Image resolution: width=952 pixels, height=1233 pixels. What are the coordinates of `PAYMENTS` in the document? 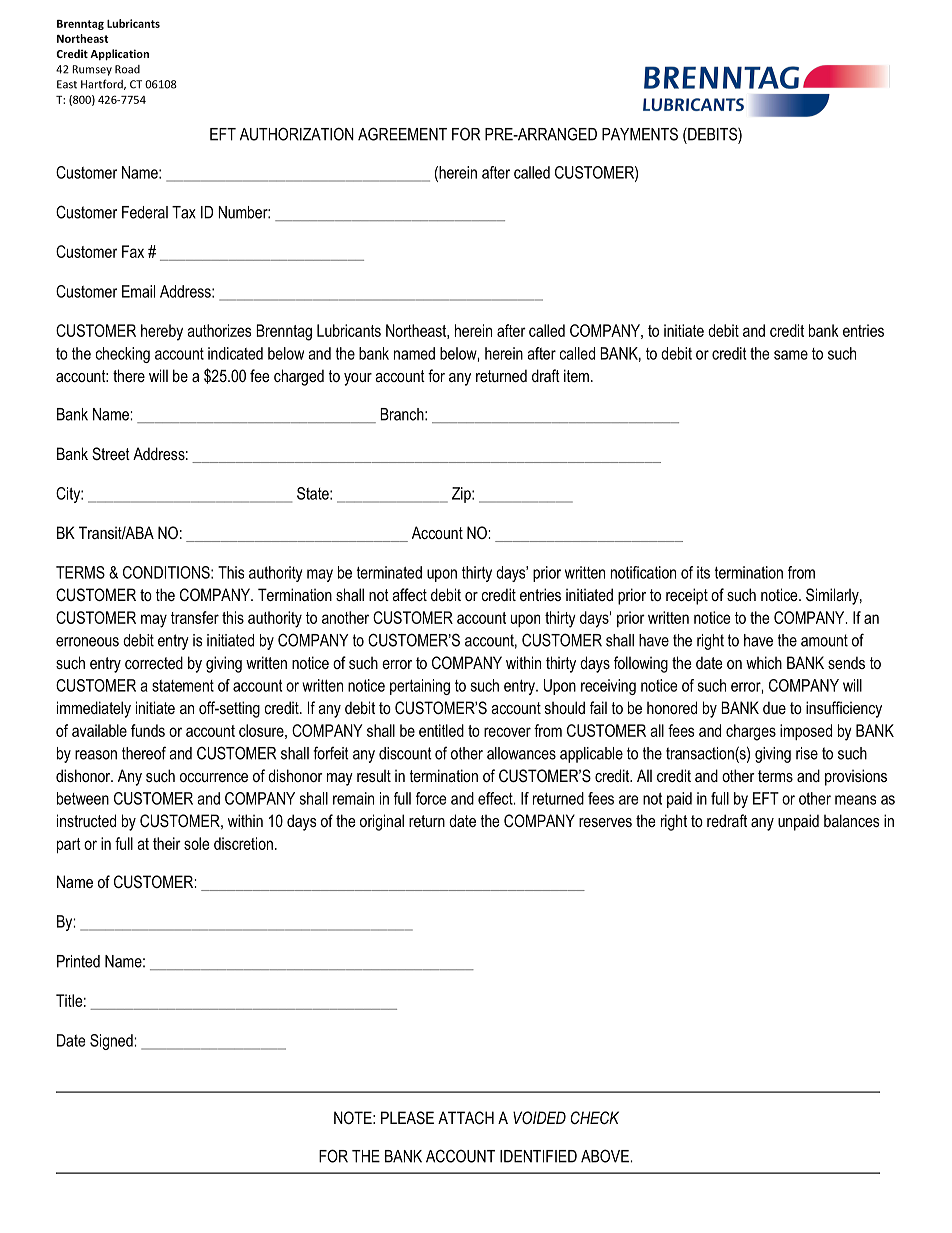 It's located at (640, 134).
